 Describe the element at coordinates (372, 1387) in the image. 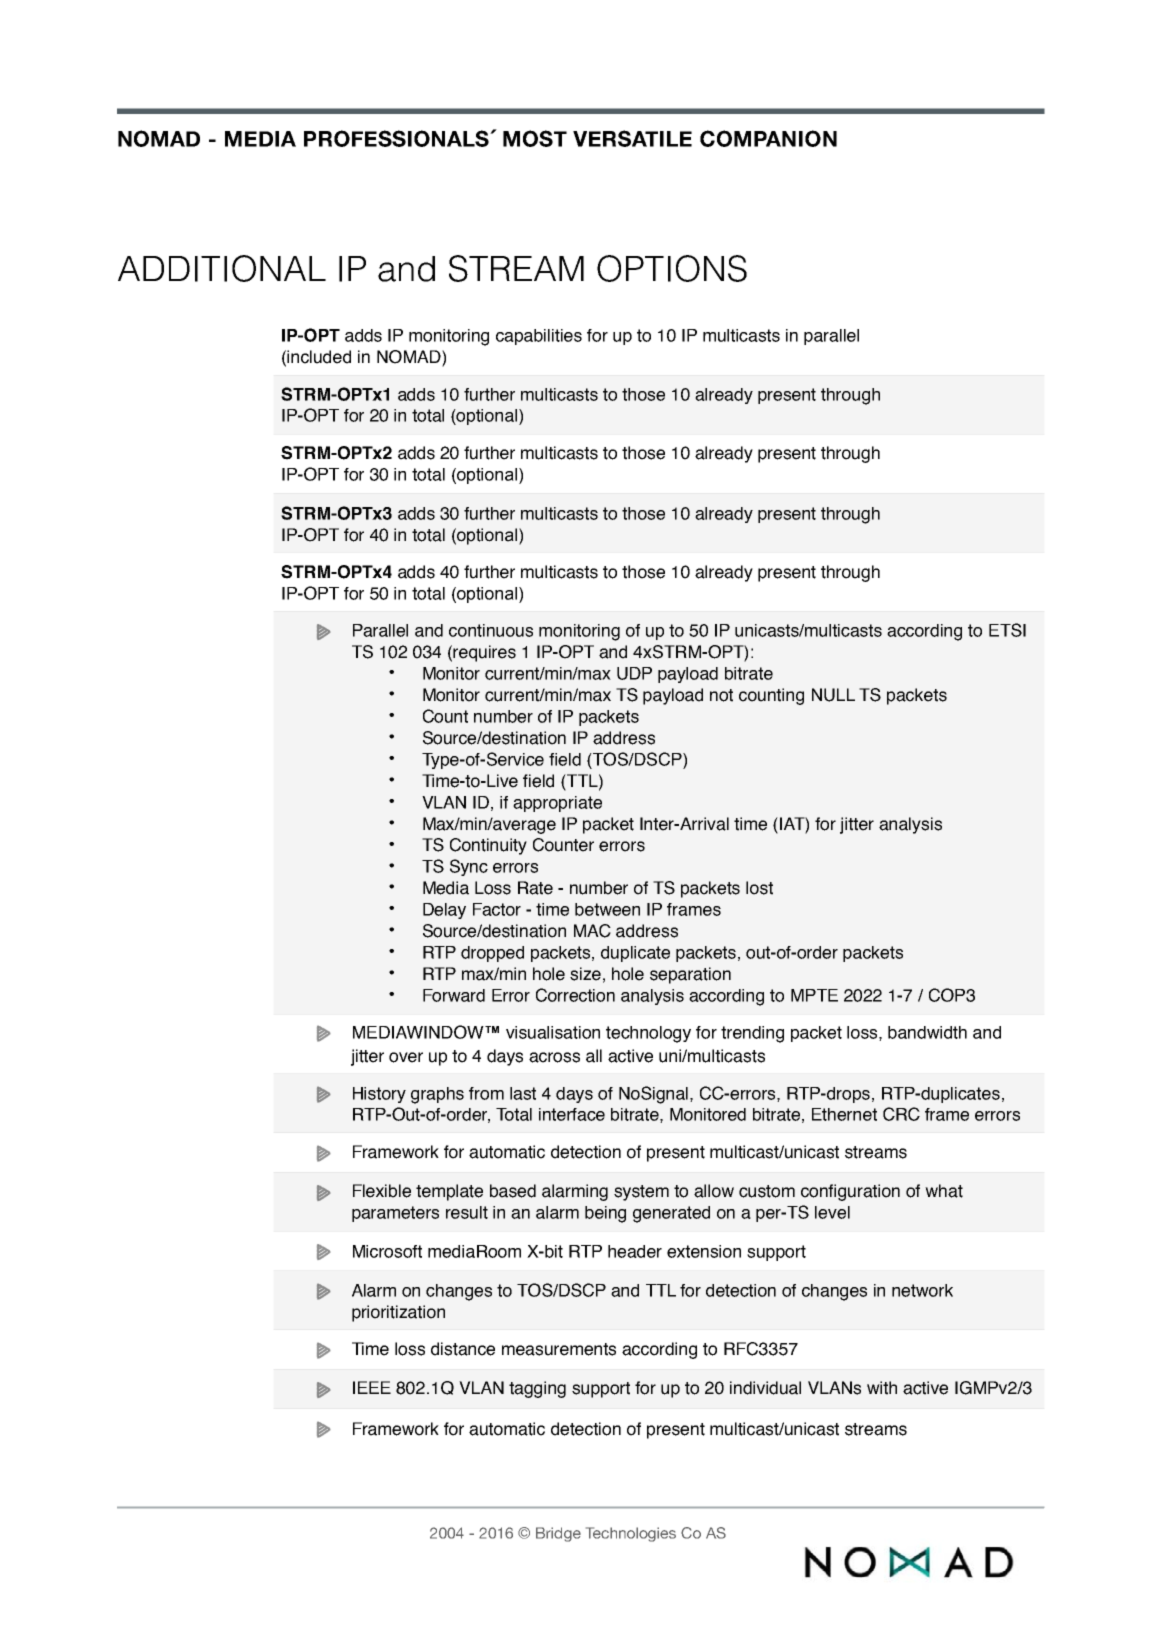

I see `IEEE` at that location.
